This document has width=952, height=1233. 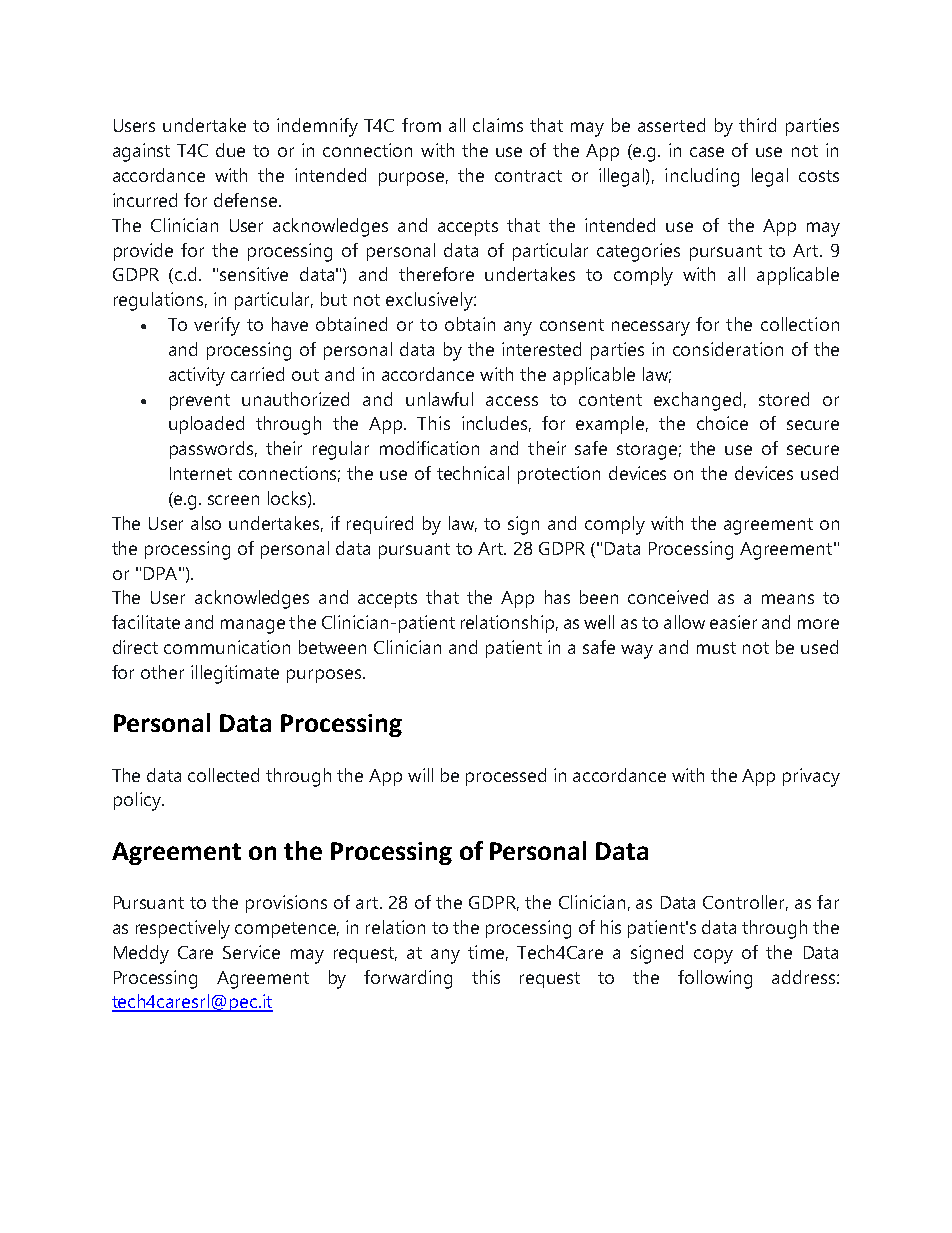 I want to click on due, so click(x=230, y=150).
